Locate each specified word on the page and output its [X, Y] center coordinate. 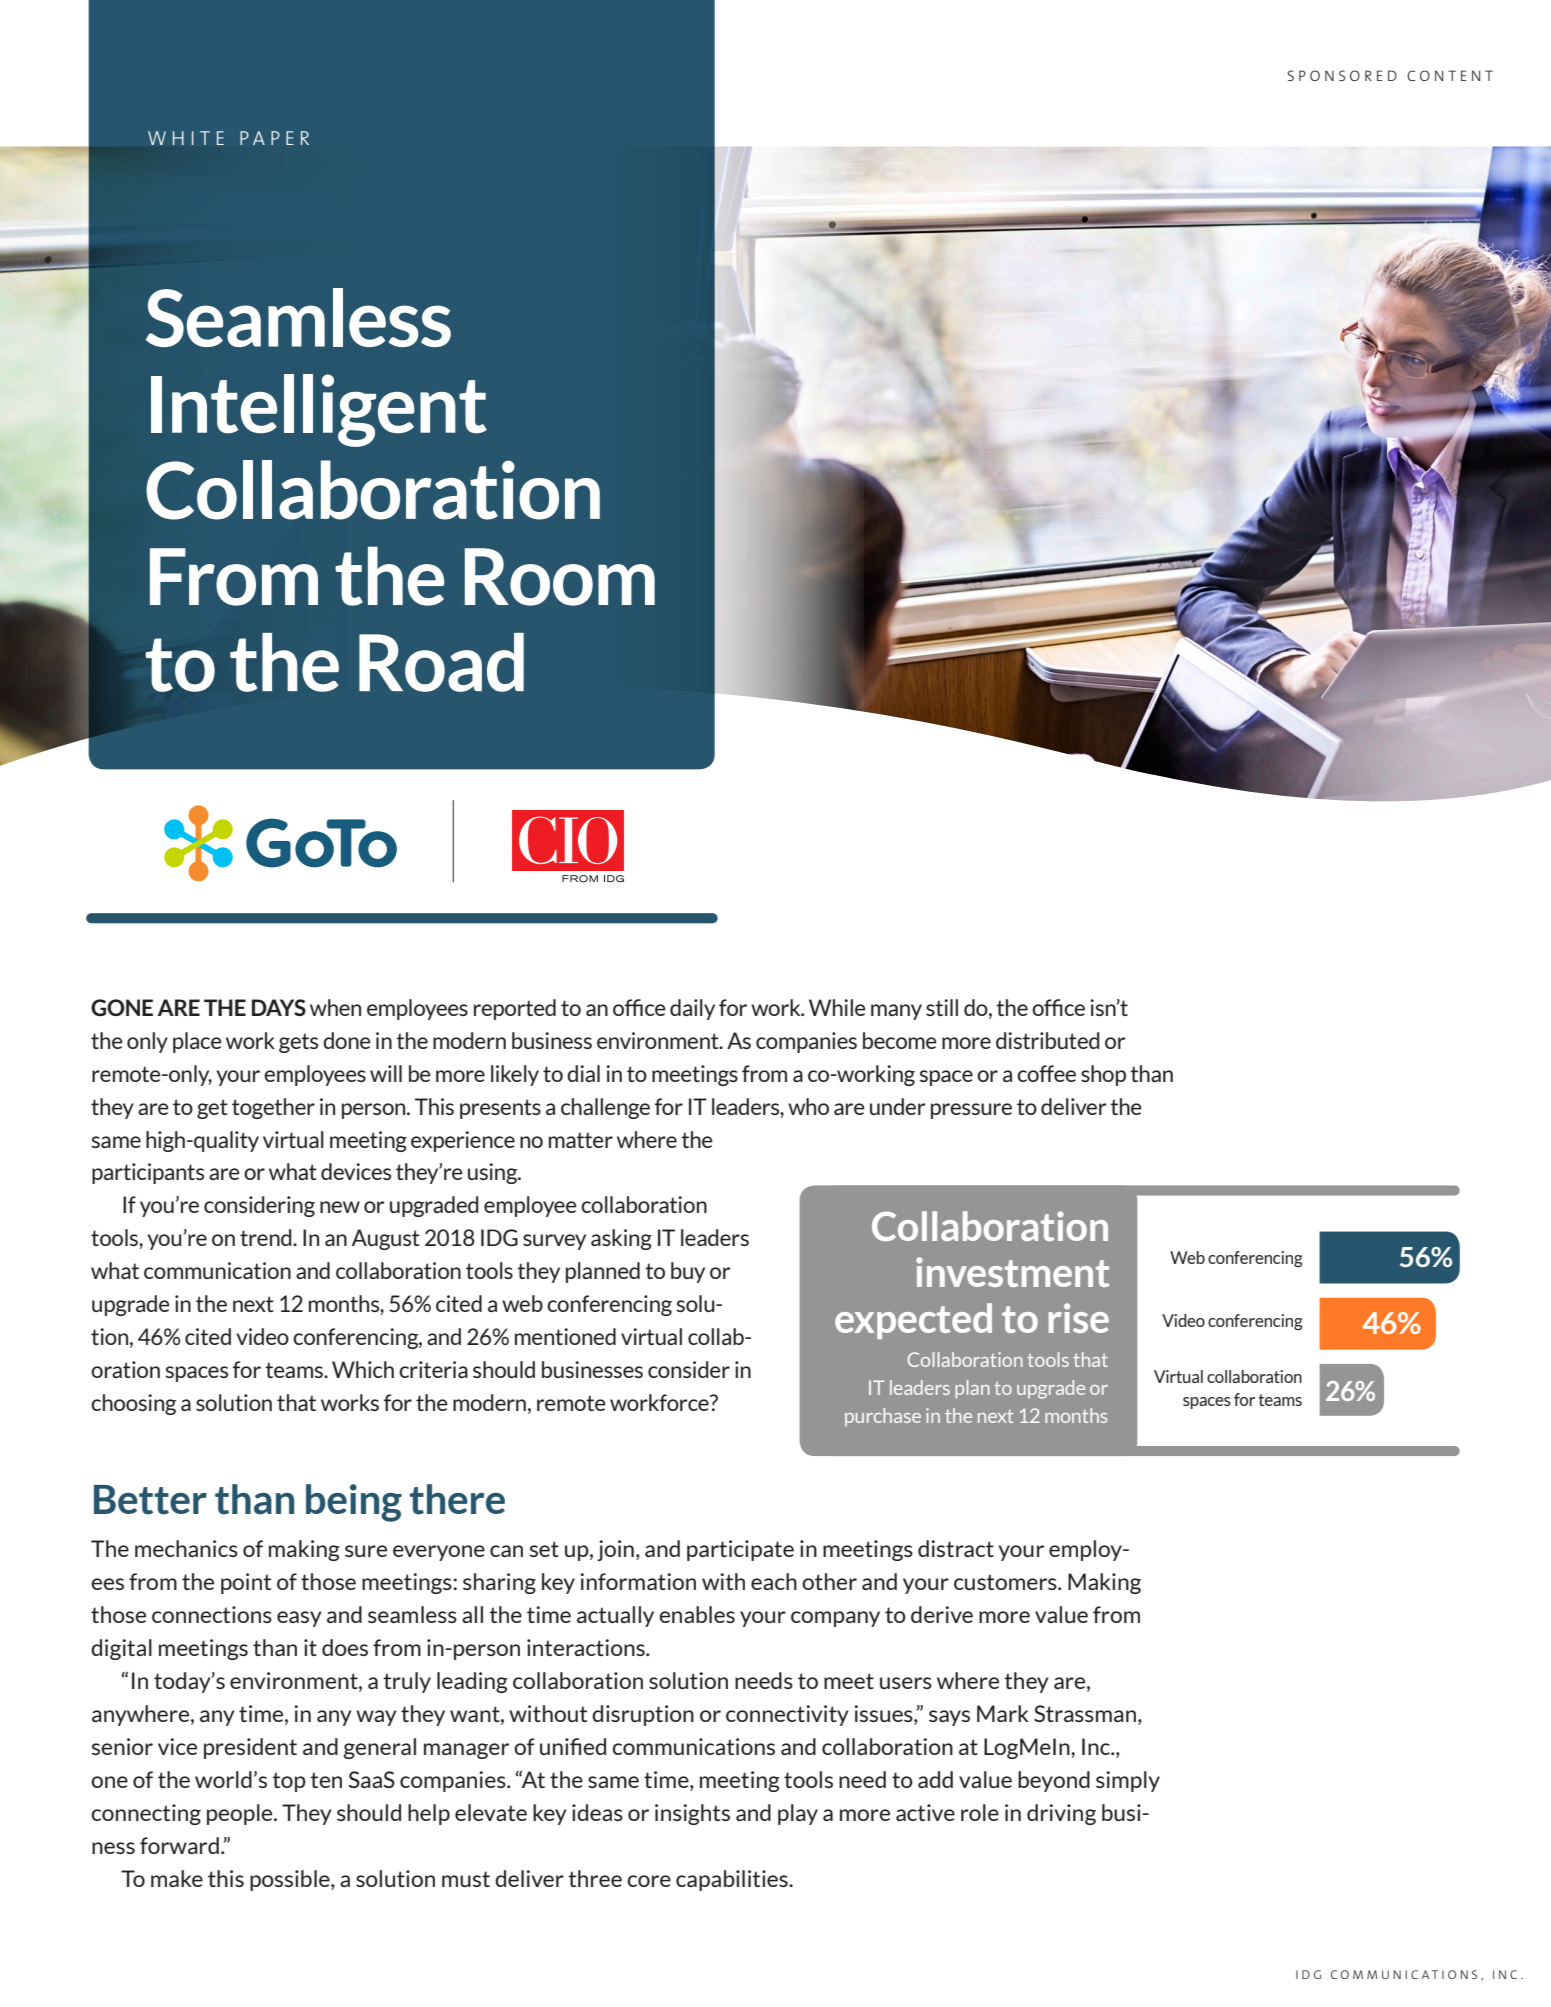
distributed [1048, 1040]
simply [1128, 1781]
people [241, 1814]
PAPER [274, 138]
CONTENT [1450, 75]
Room [560, 577]
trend [267, 1237]
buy [688, 1272]
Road [441, 662]
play [798, 1814]
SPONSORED [1342, 75]
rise [1079, 1318]
